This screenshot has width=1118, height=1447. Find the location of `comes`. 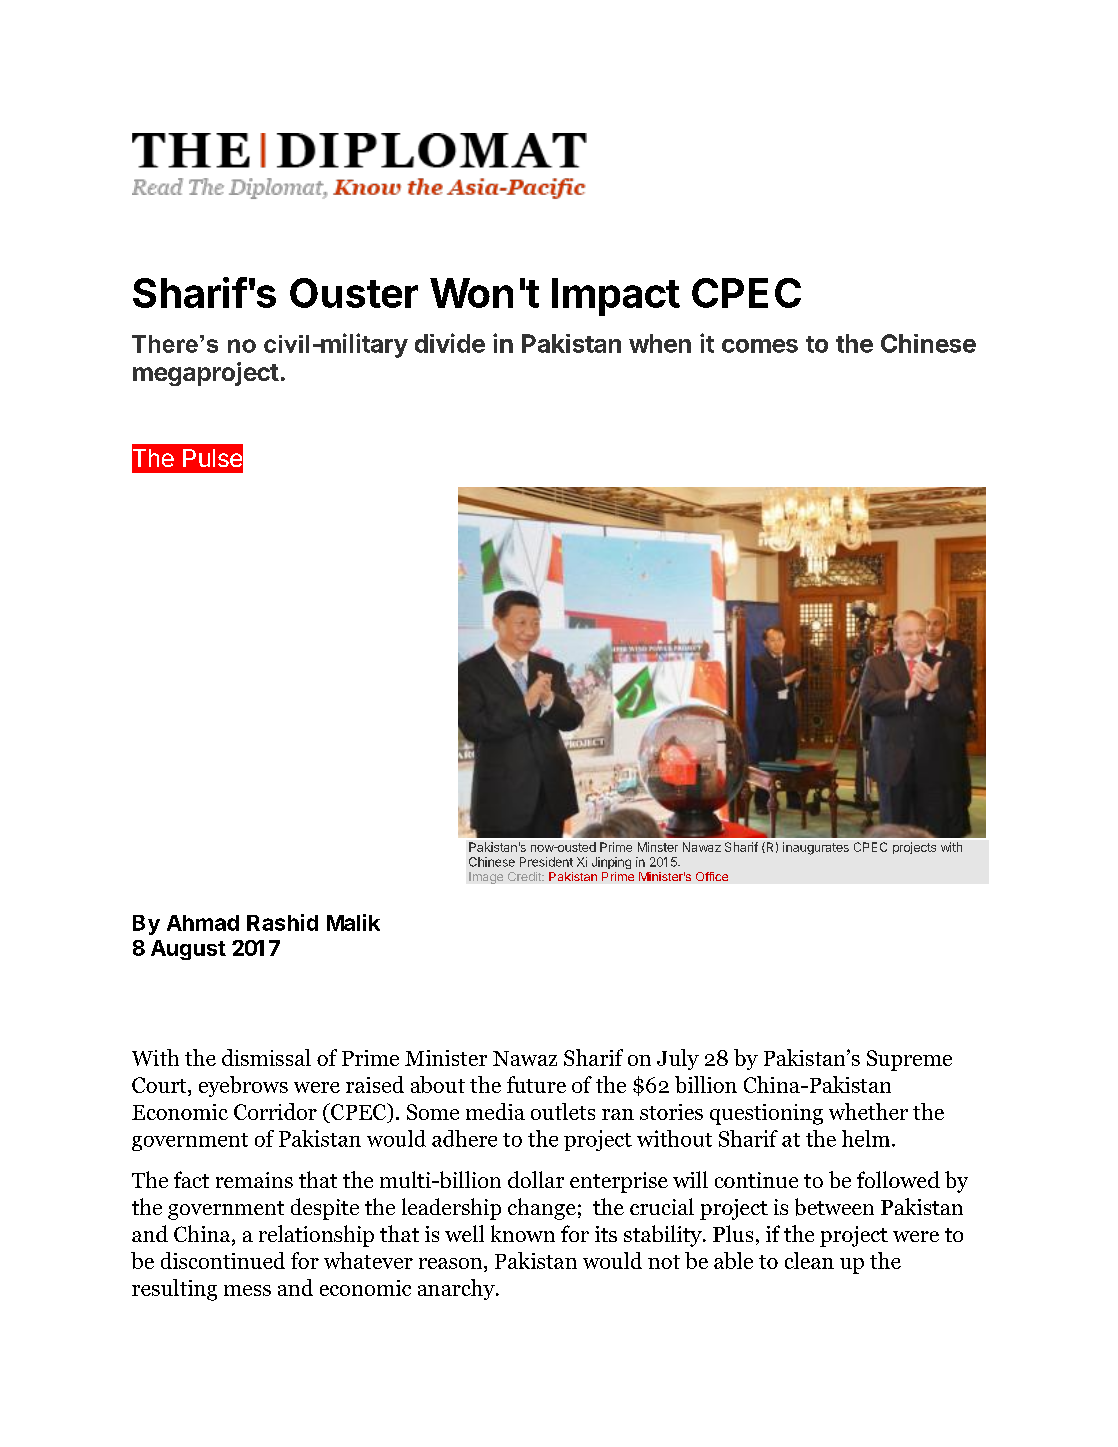

comes is located at coordinates (760, 346).
